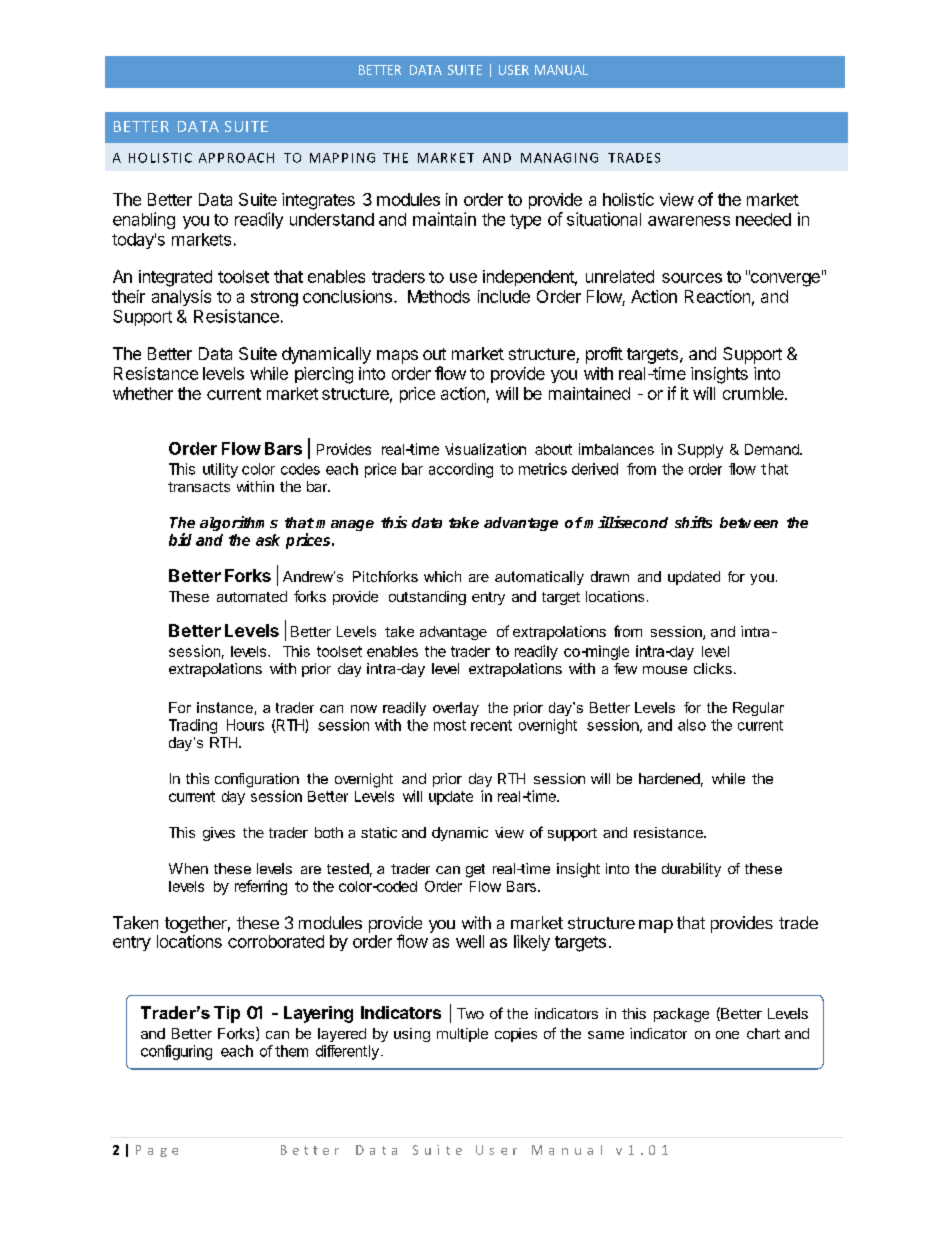 The width and height of the document is (952, 1233). What do you see at coordinates (220, 470) in the document?
I see `utility` at bounding box center [220, 470].
